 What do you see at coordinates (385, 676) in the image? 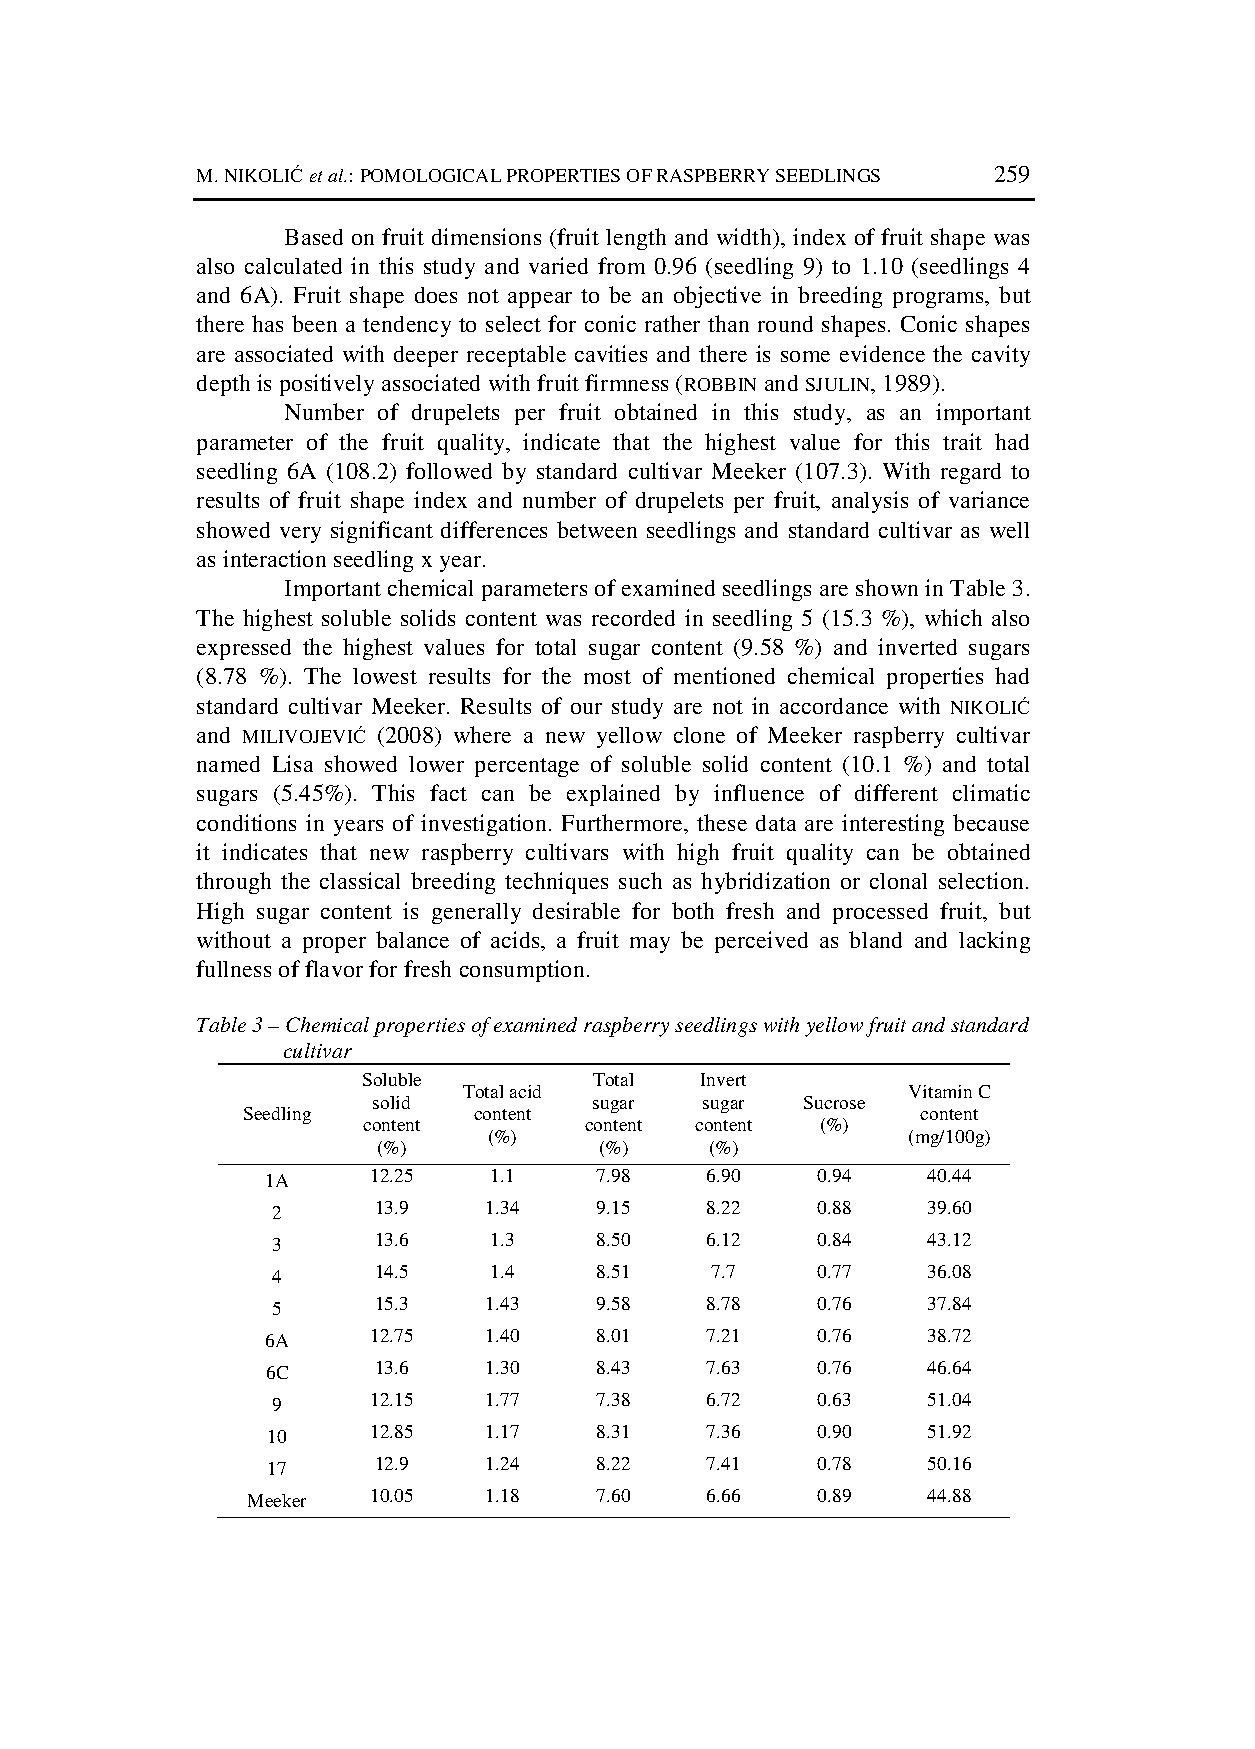
I see `lowest` at bounding box center [385, 676].
